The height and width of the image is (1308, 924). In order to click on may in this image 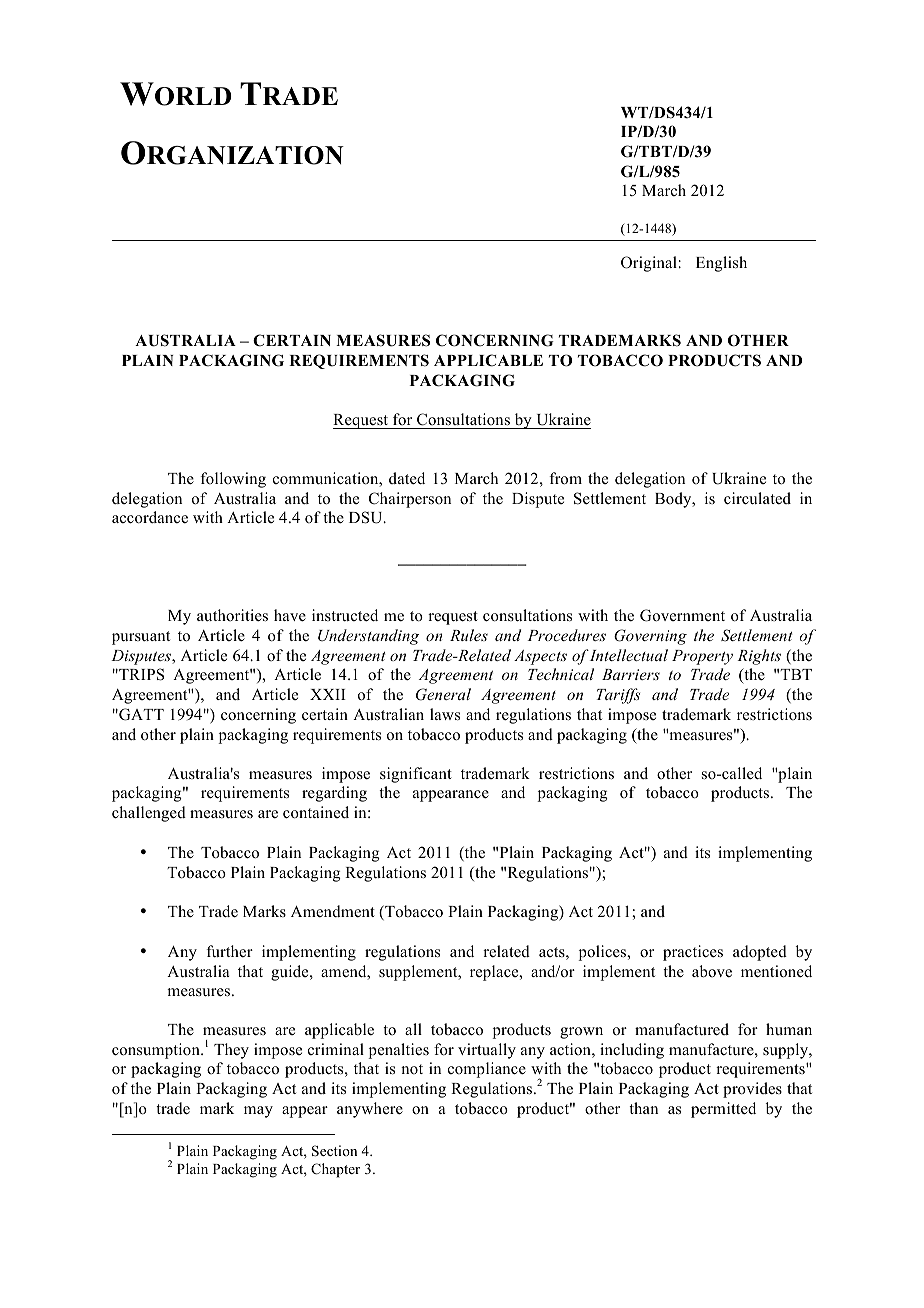, I will do `click(258, 1112)`.
